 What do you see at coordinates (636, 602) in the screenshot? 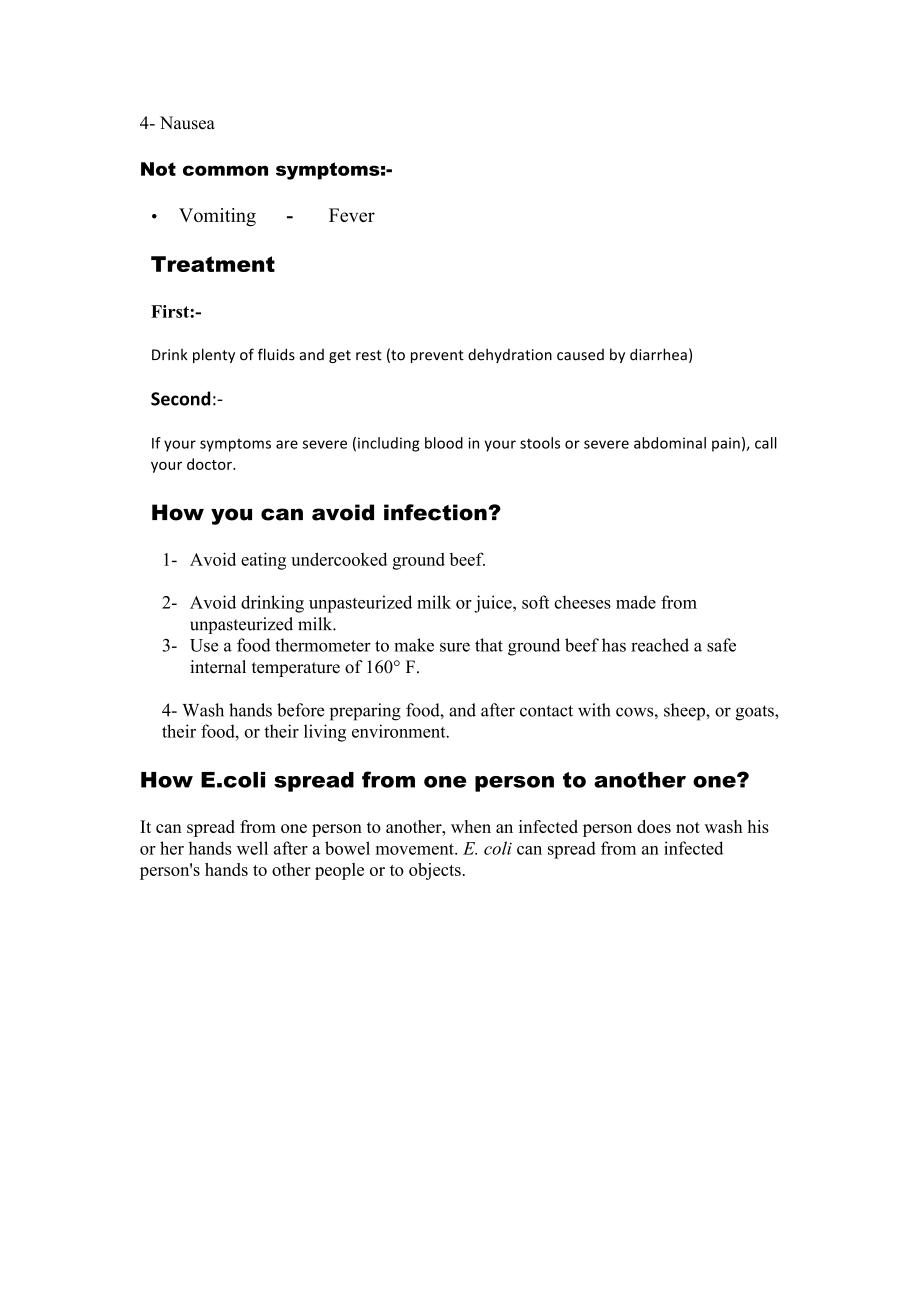
I see `made` at bounding box center [636, 602].
